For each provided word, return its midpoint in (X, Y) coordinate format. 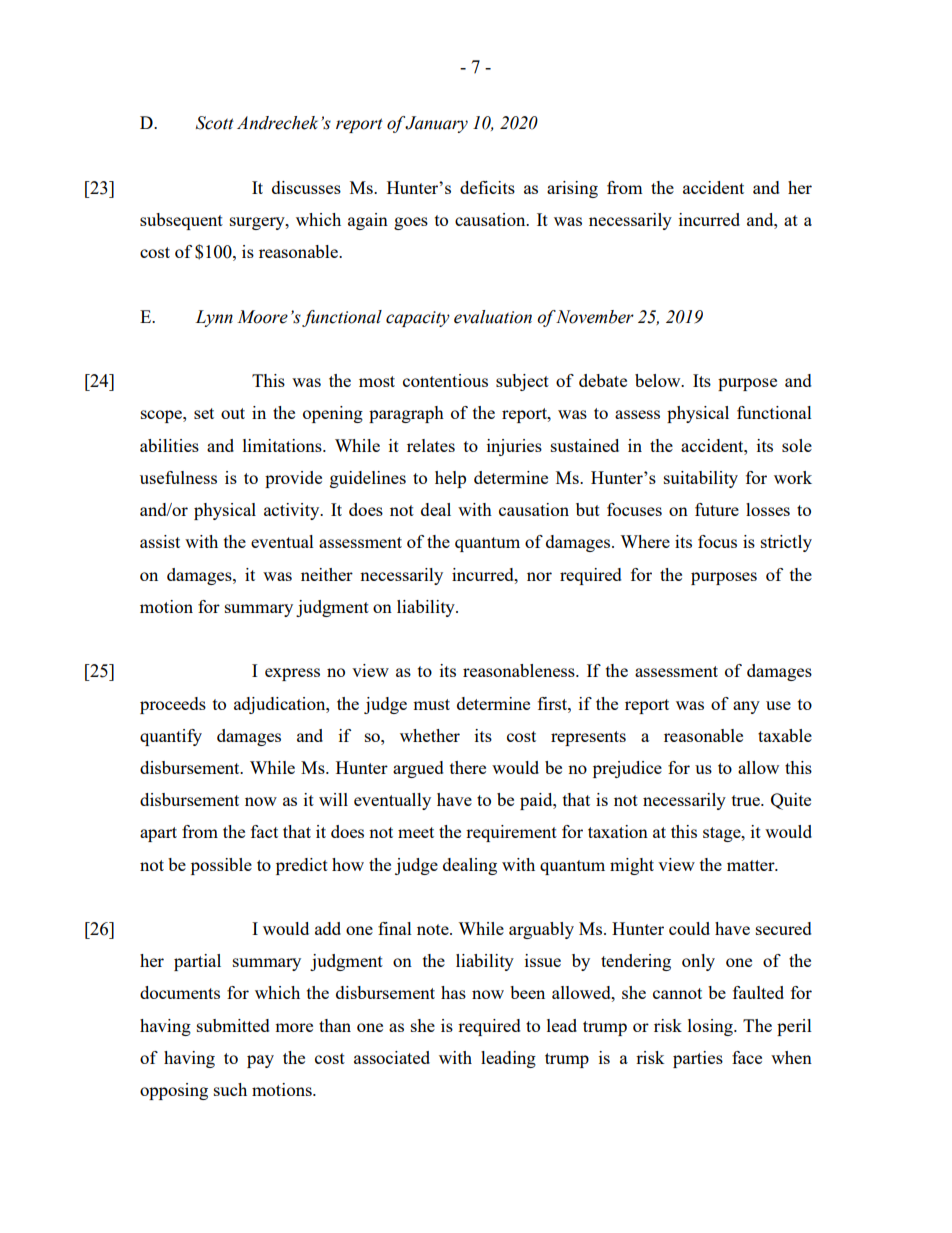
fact (264, 831)
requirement (511, 833)
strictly (786, 543)
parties (698, 1059)
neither (327, 574)
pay (260, 1061)
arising (572, 189)
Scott (215, 123)
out (233, 413)
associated (392, 1057)
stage (723, 834)
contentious (445, 380)
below (659, 380)
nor (539, 576)
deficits (487, 187)
